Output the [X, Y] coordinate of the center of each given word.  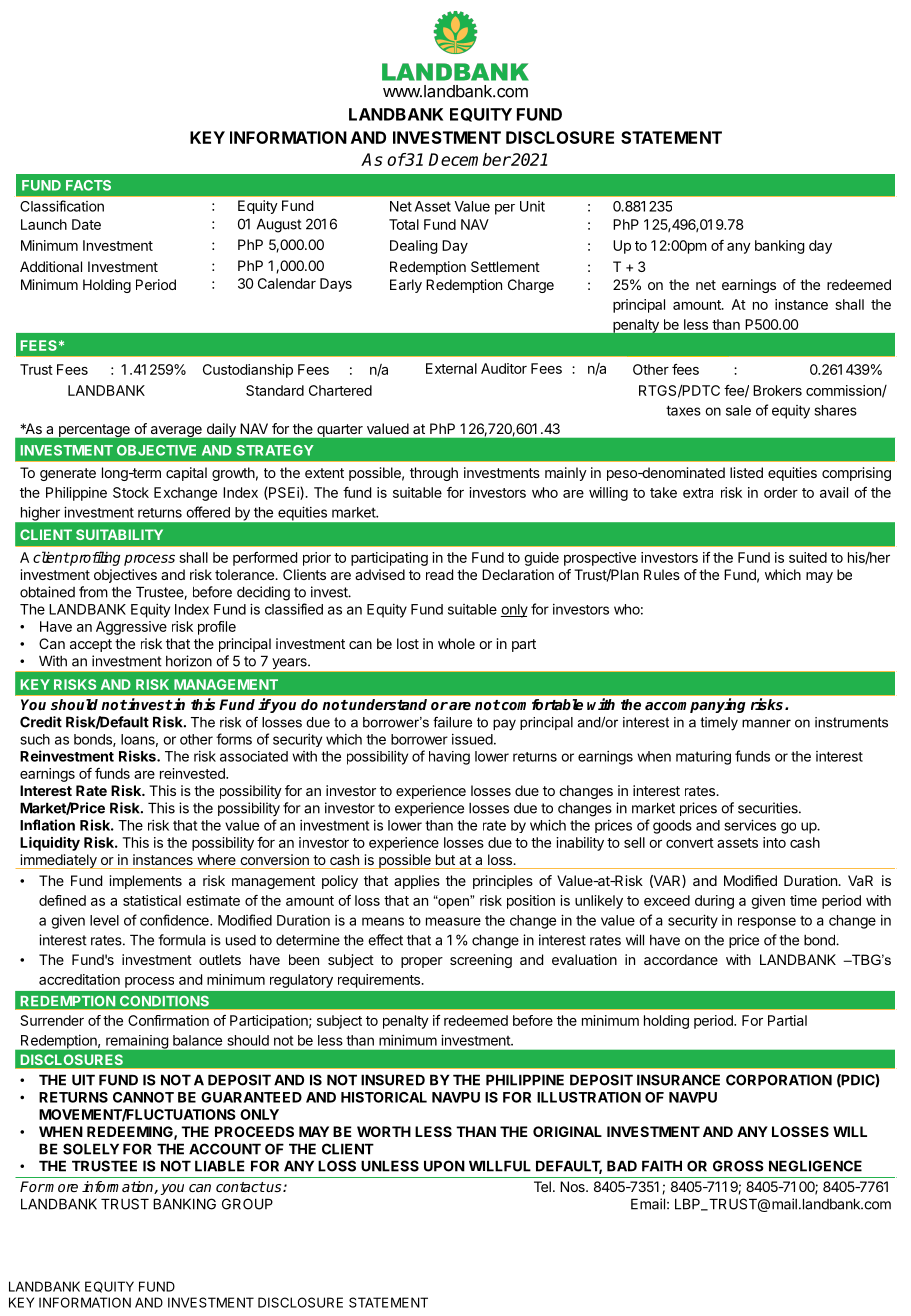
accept [91, 645]
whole [456, 643]
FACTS [88, 185]
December [469, 159]
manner [766, 723]
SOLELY [91, 1149]
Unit [532, 206]
